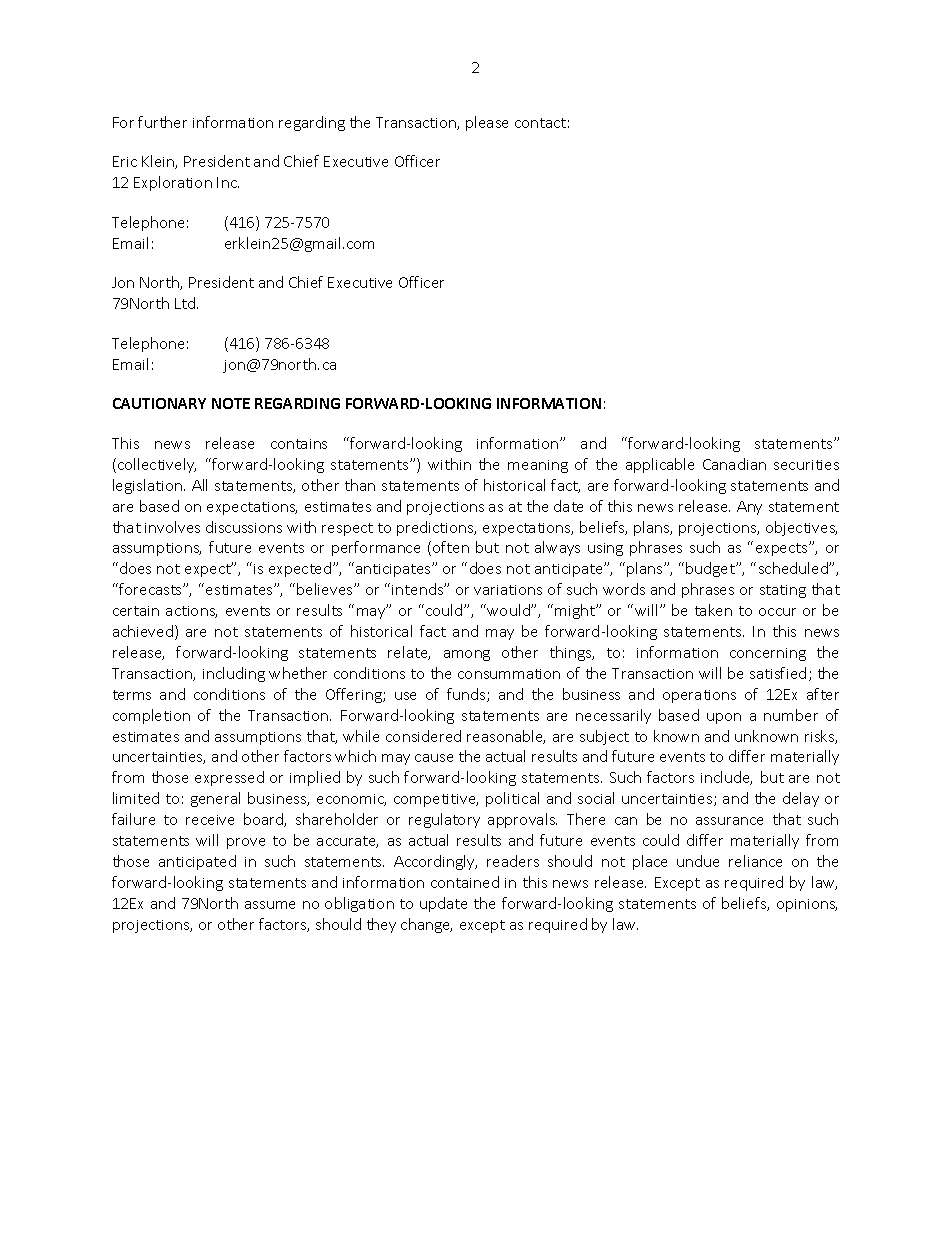  What do you see at coordinates (540, 123) in the screenshot?
I see `contact` at bounding box center [540, 123].
